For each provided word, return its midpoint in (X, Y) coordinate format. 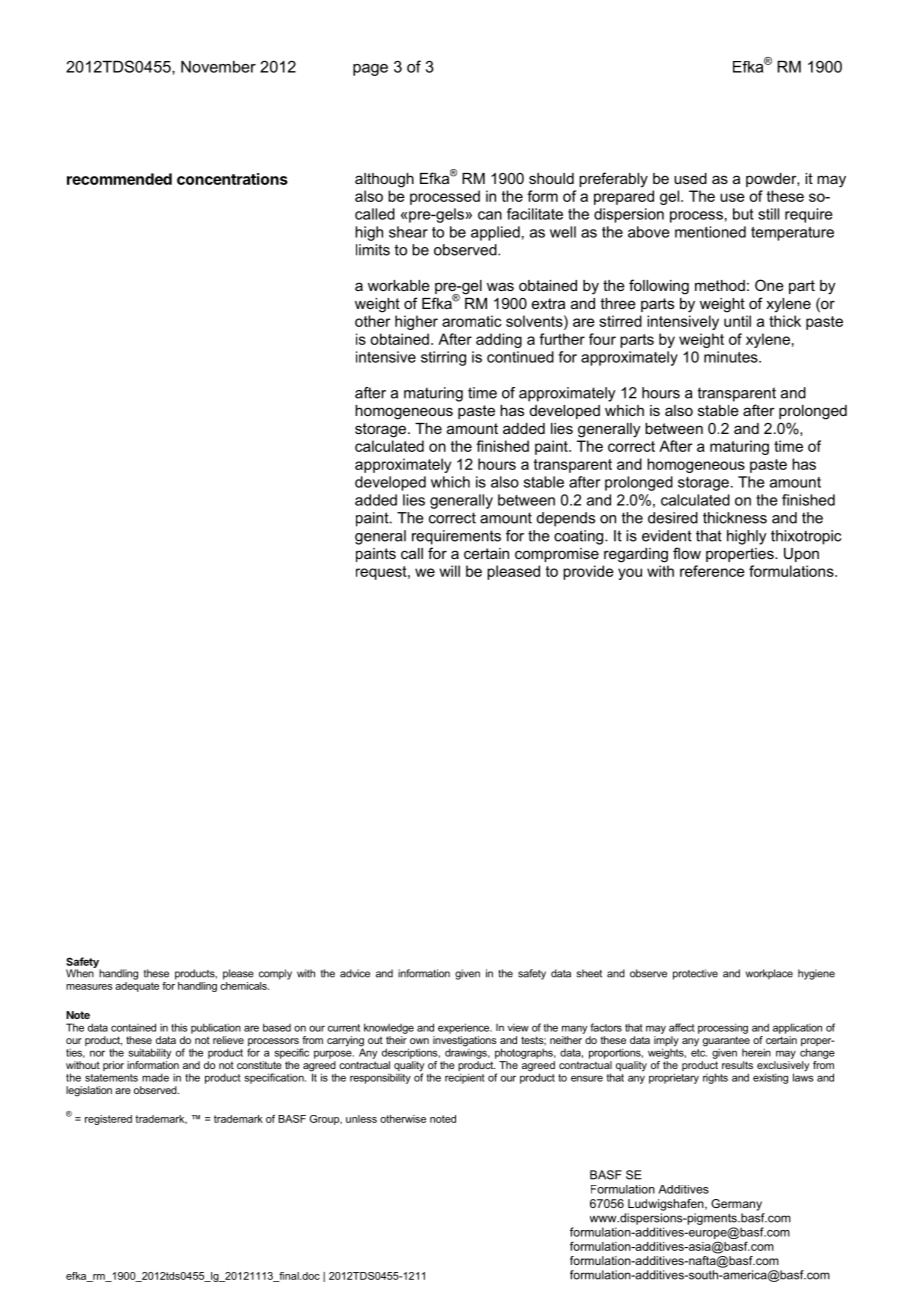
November (218, 67)
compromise (557, 555)
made (155, 1077)
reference (712, 571)
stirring (443, 358)
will (449, 571)
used (690, 178)
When (81, 972)
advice (355, 973)
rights (715, 1078)
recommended (119, 179)
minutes (732, 357)
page (370, 70)
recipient (465, 1078)
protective (695, 974)
